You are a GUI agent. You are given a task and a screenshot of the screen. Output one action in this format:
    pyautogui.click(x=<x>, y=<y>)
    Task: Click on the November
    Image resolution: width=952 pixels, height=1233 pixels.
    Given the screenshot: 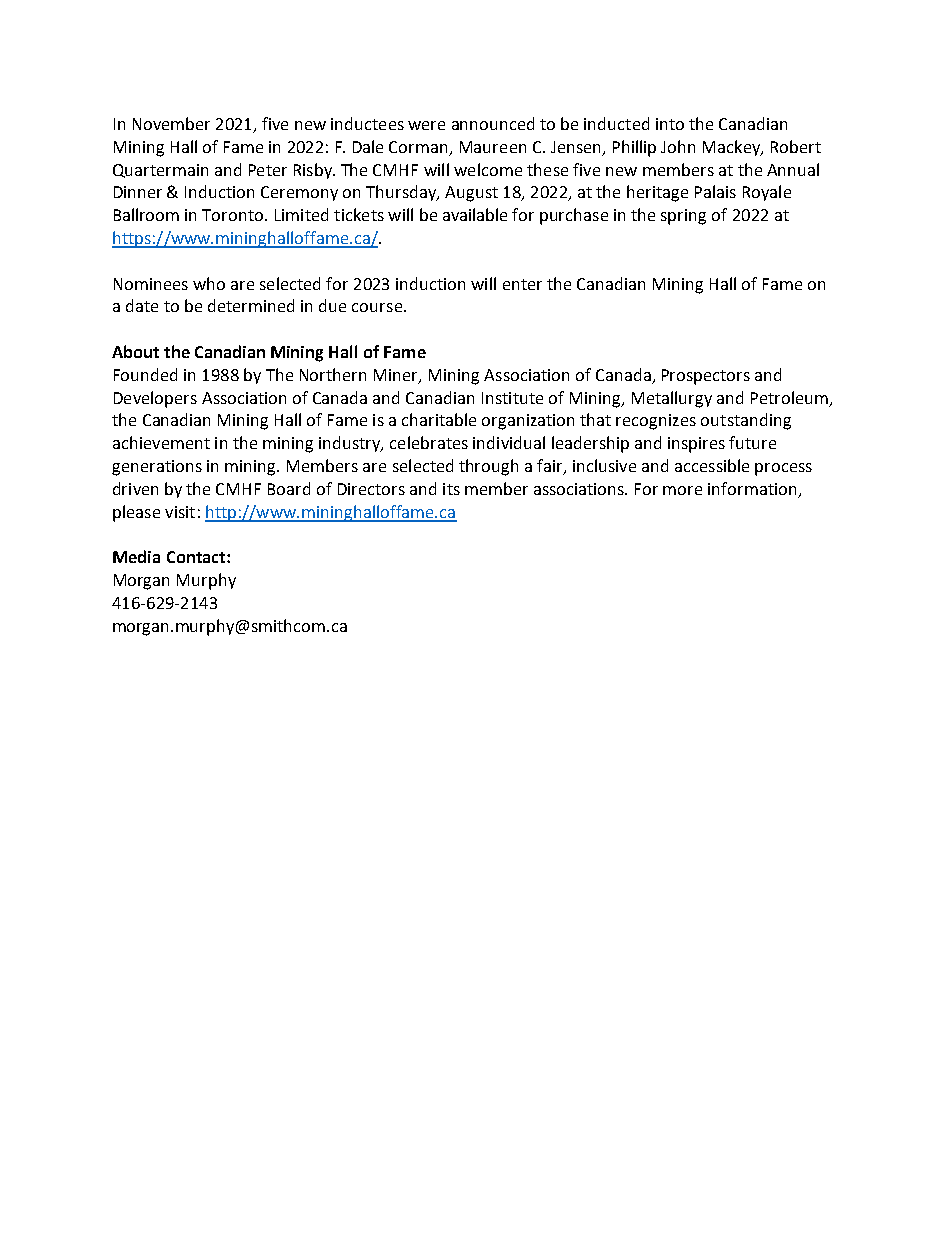 What is the action you would take?
    pyautogui.click(x=171, y=123)
